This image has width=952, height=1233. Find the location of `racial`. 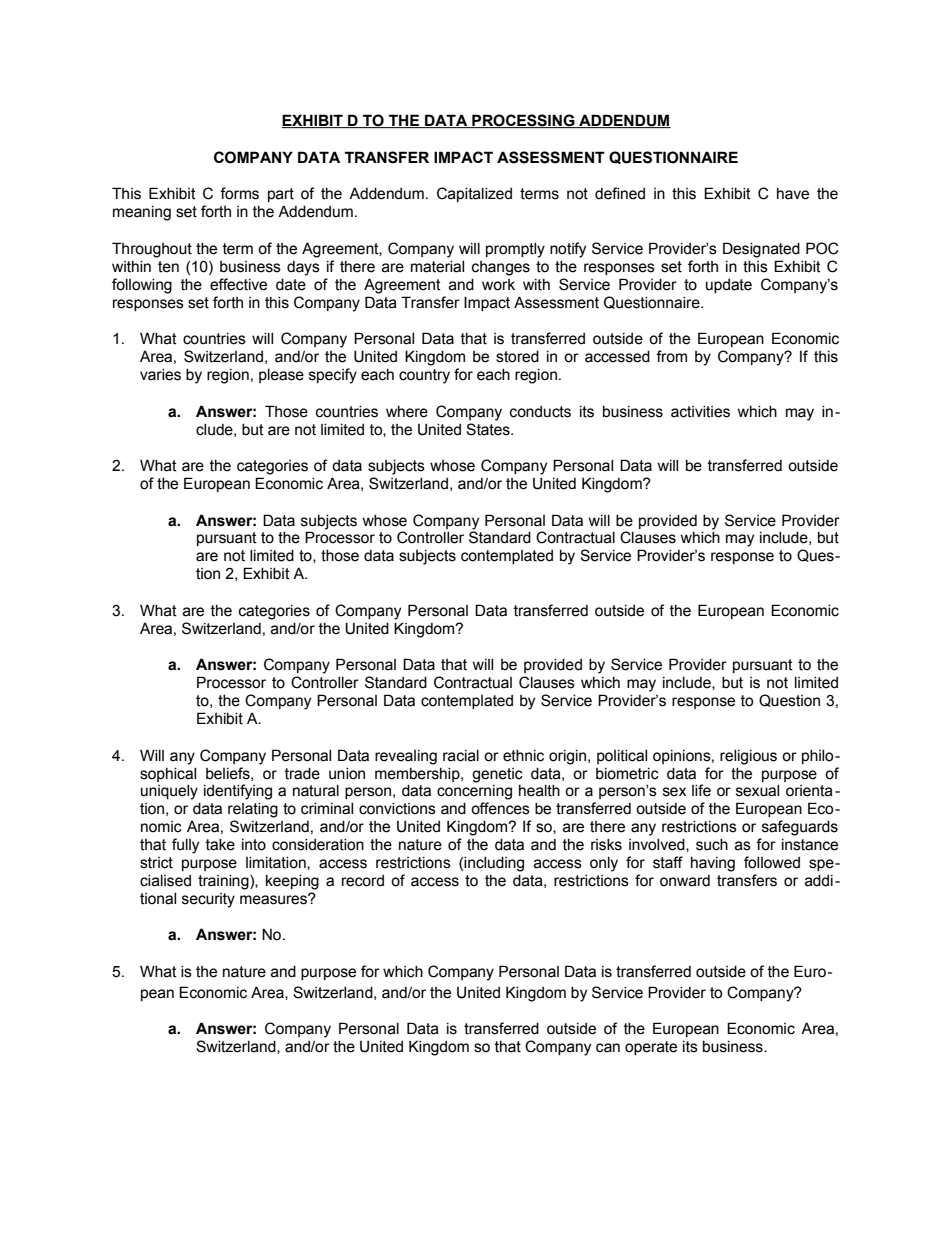

racial is located at coordinates (461, 756).
